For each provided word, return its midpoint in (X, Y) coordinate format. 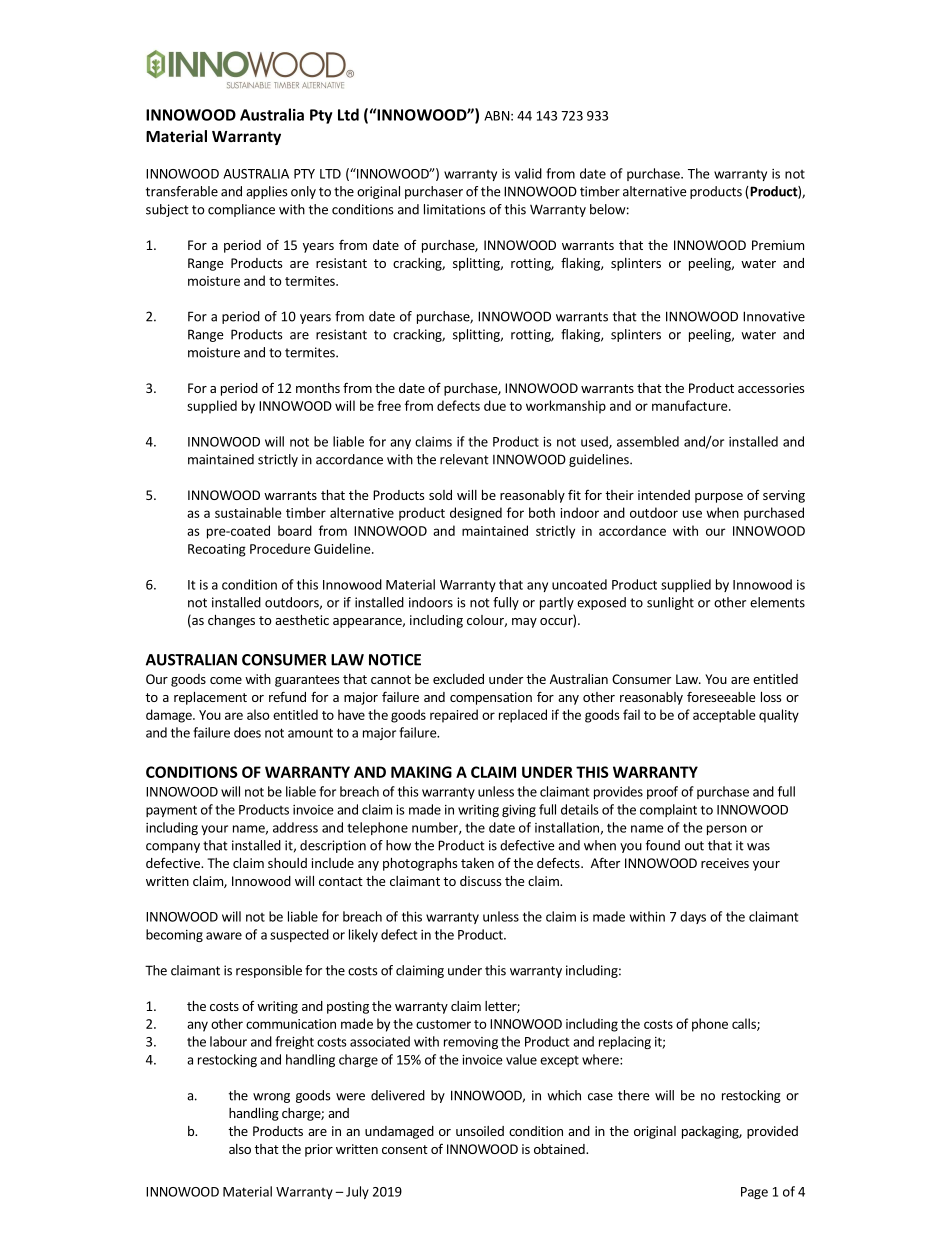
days (693, 917)
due (495, 405)
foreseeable (721, 696)
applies (267, 192)
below (608, 209)
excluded (458, 679)
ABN (496, 116)
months (318, 388)
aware (224, 936)
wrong (271, 1098)
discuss (480, 881)
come (226, 680)
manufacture (690, 405)
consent (405, 1149)
